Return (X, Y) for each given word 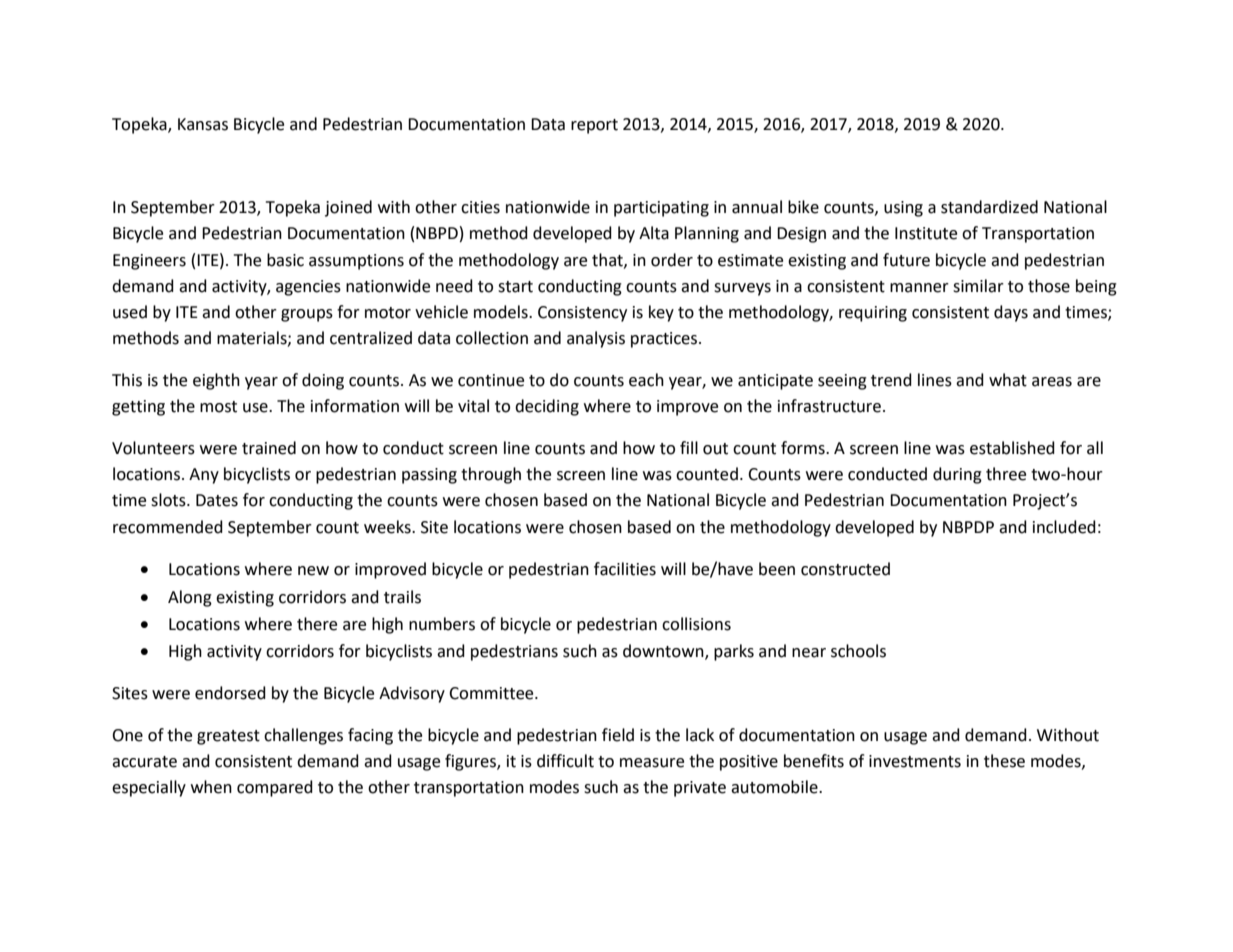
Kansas (203, 124)
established (1012, 448)
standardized (989, 207)
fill (689, 447)
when (211, 787)
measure (652, 763)
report (594, 126)
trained (269, 448)
